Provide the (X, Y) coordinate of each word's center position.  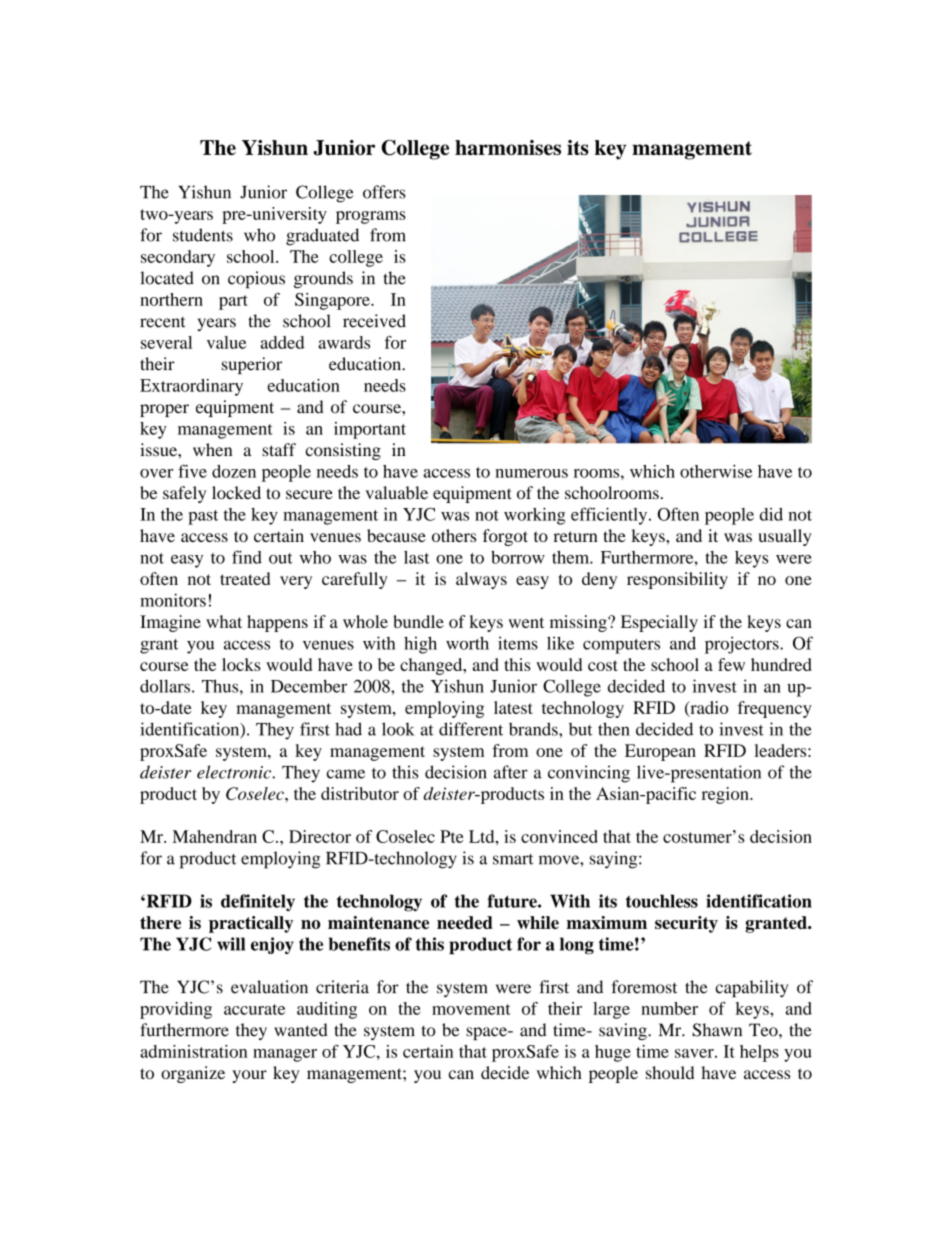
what (224, 621)
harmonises (508, 147)
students (203, 235)
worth (467, 643)
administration (193, 1051)
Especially (659, 623)
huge (613, 1053)
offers (384, 192)
